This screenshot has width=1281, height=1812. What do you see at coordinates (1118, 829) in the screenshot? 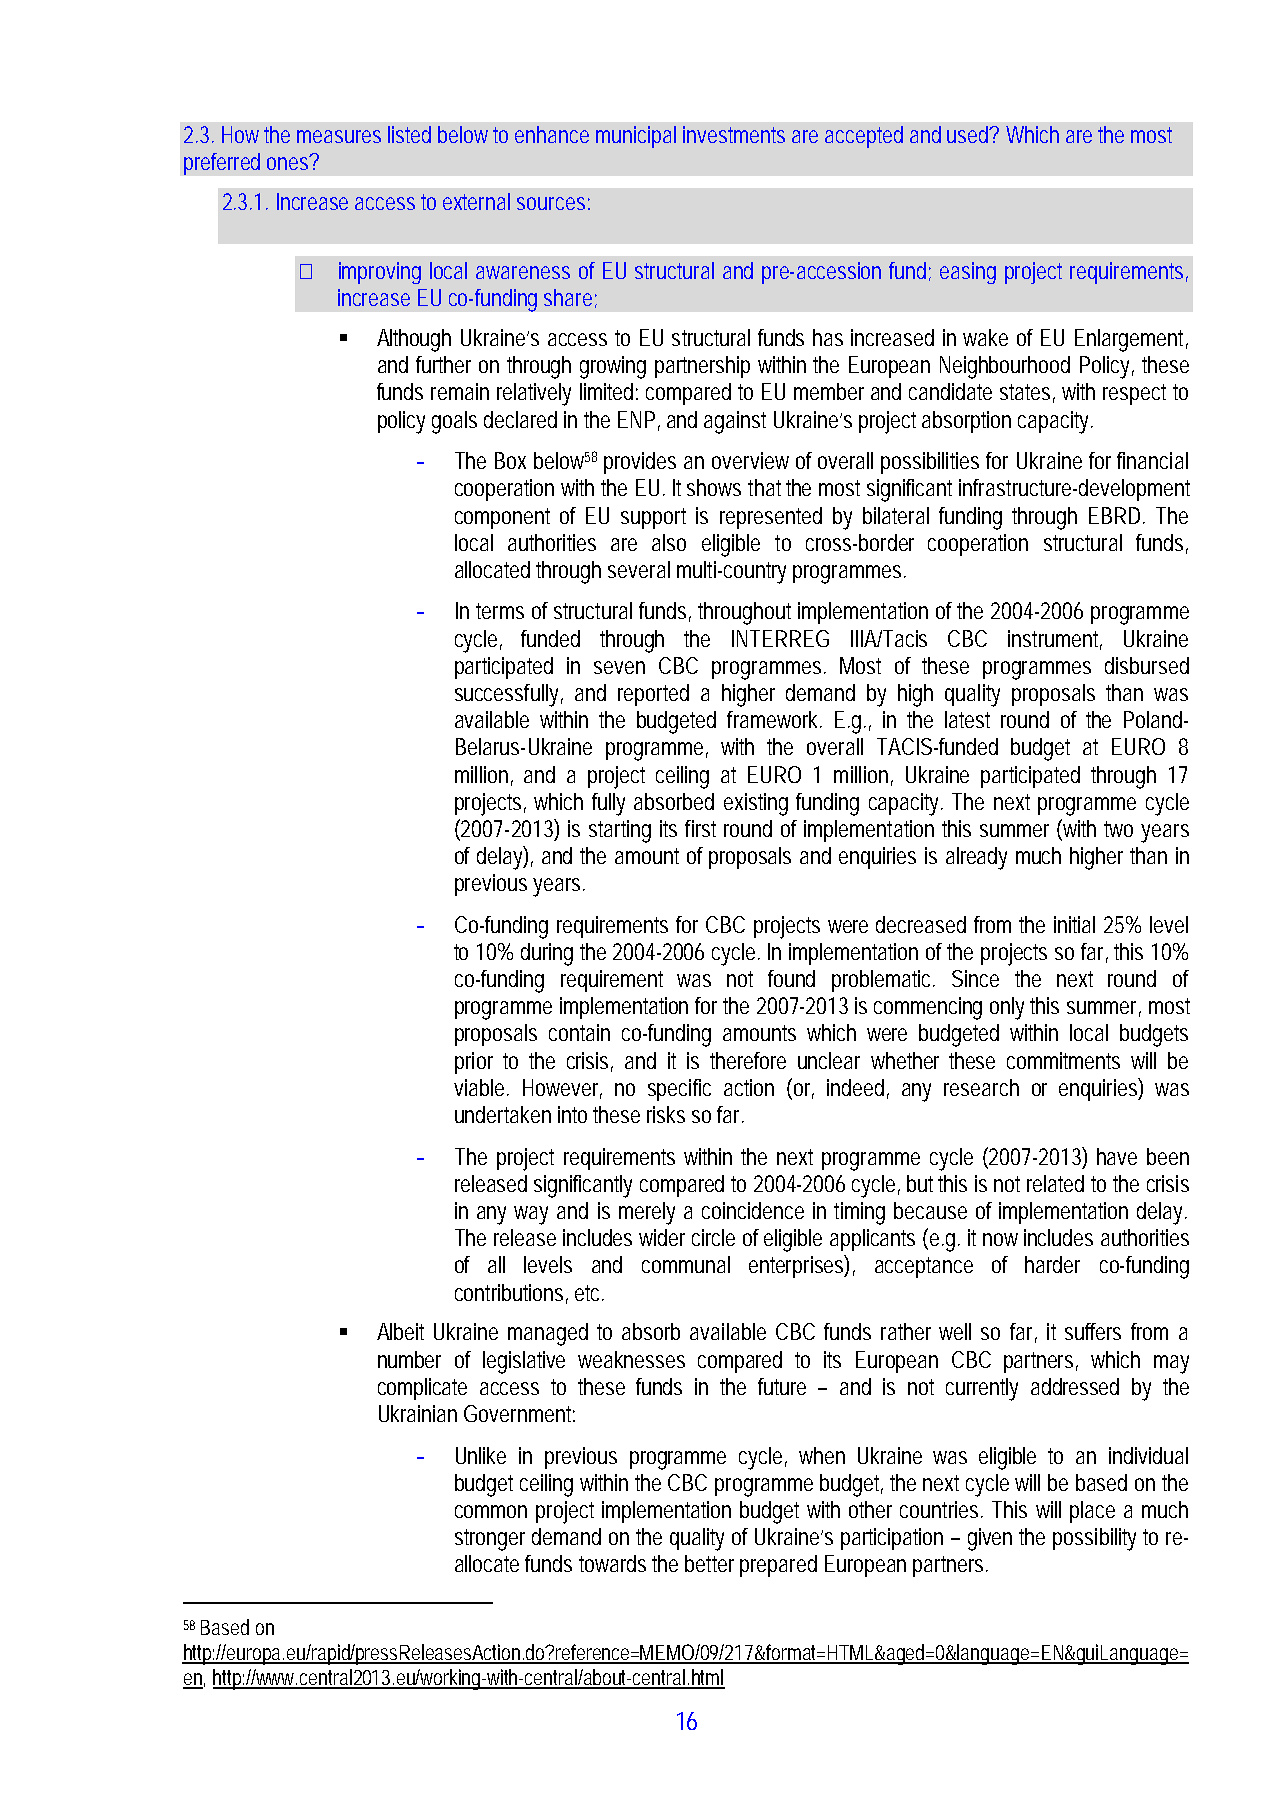
I see `two` at bounding box center [1118, 829].
